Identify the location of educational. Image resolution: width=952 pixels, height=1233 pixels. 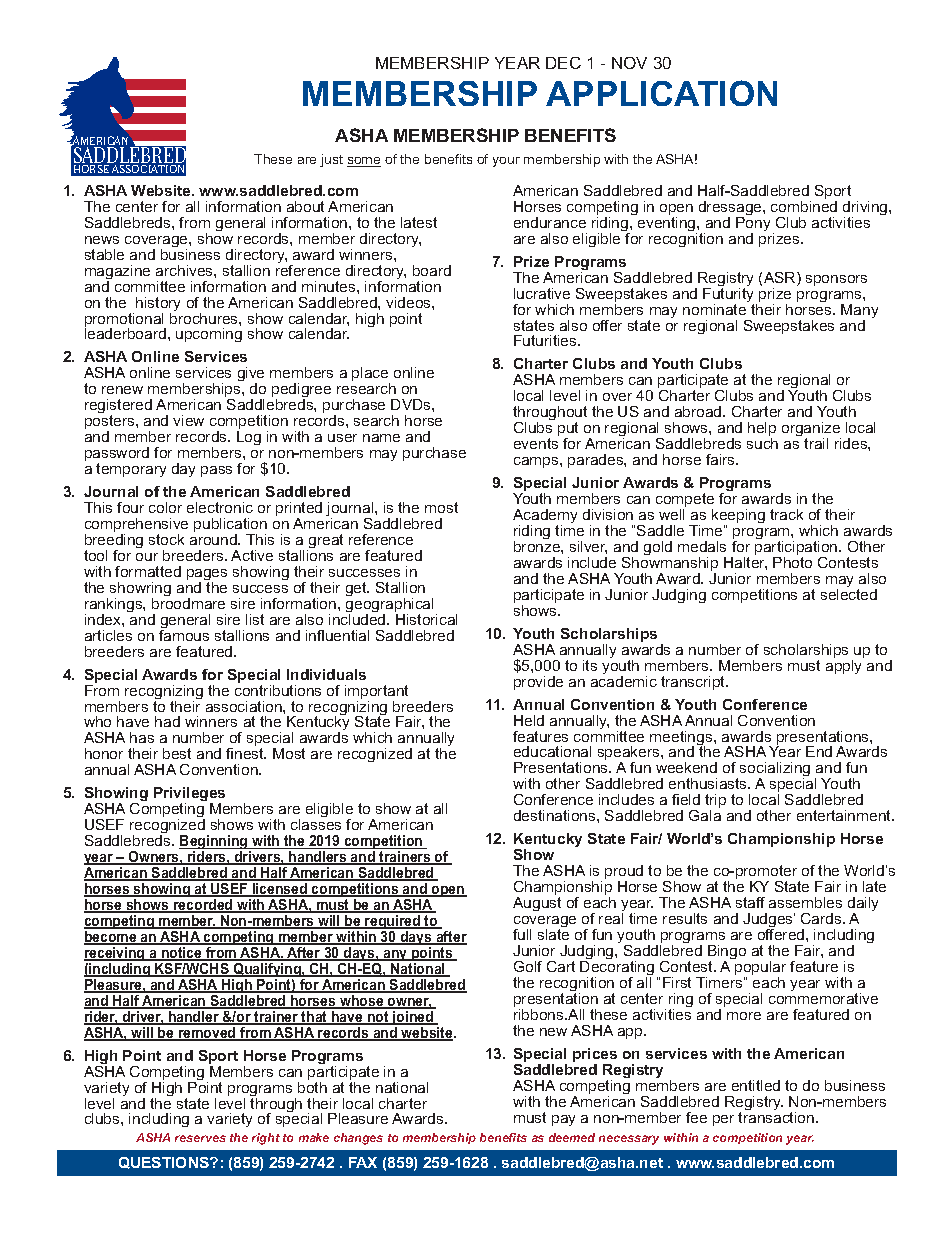
(552, 751).
